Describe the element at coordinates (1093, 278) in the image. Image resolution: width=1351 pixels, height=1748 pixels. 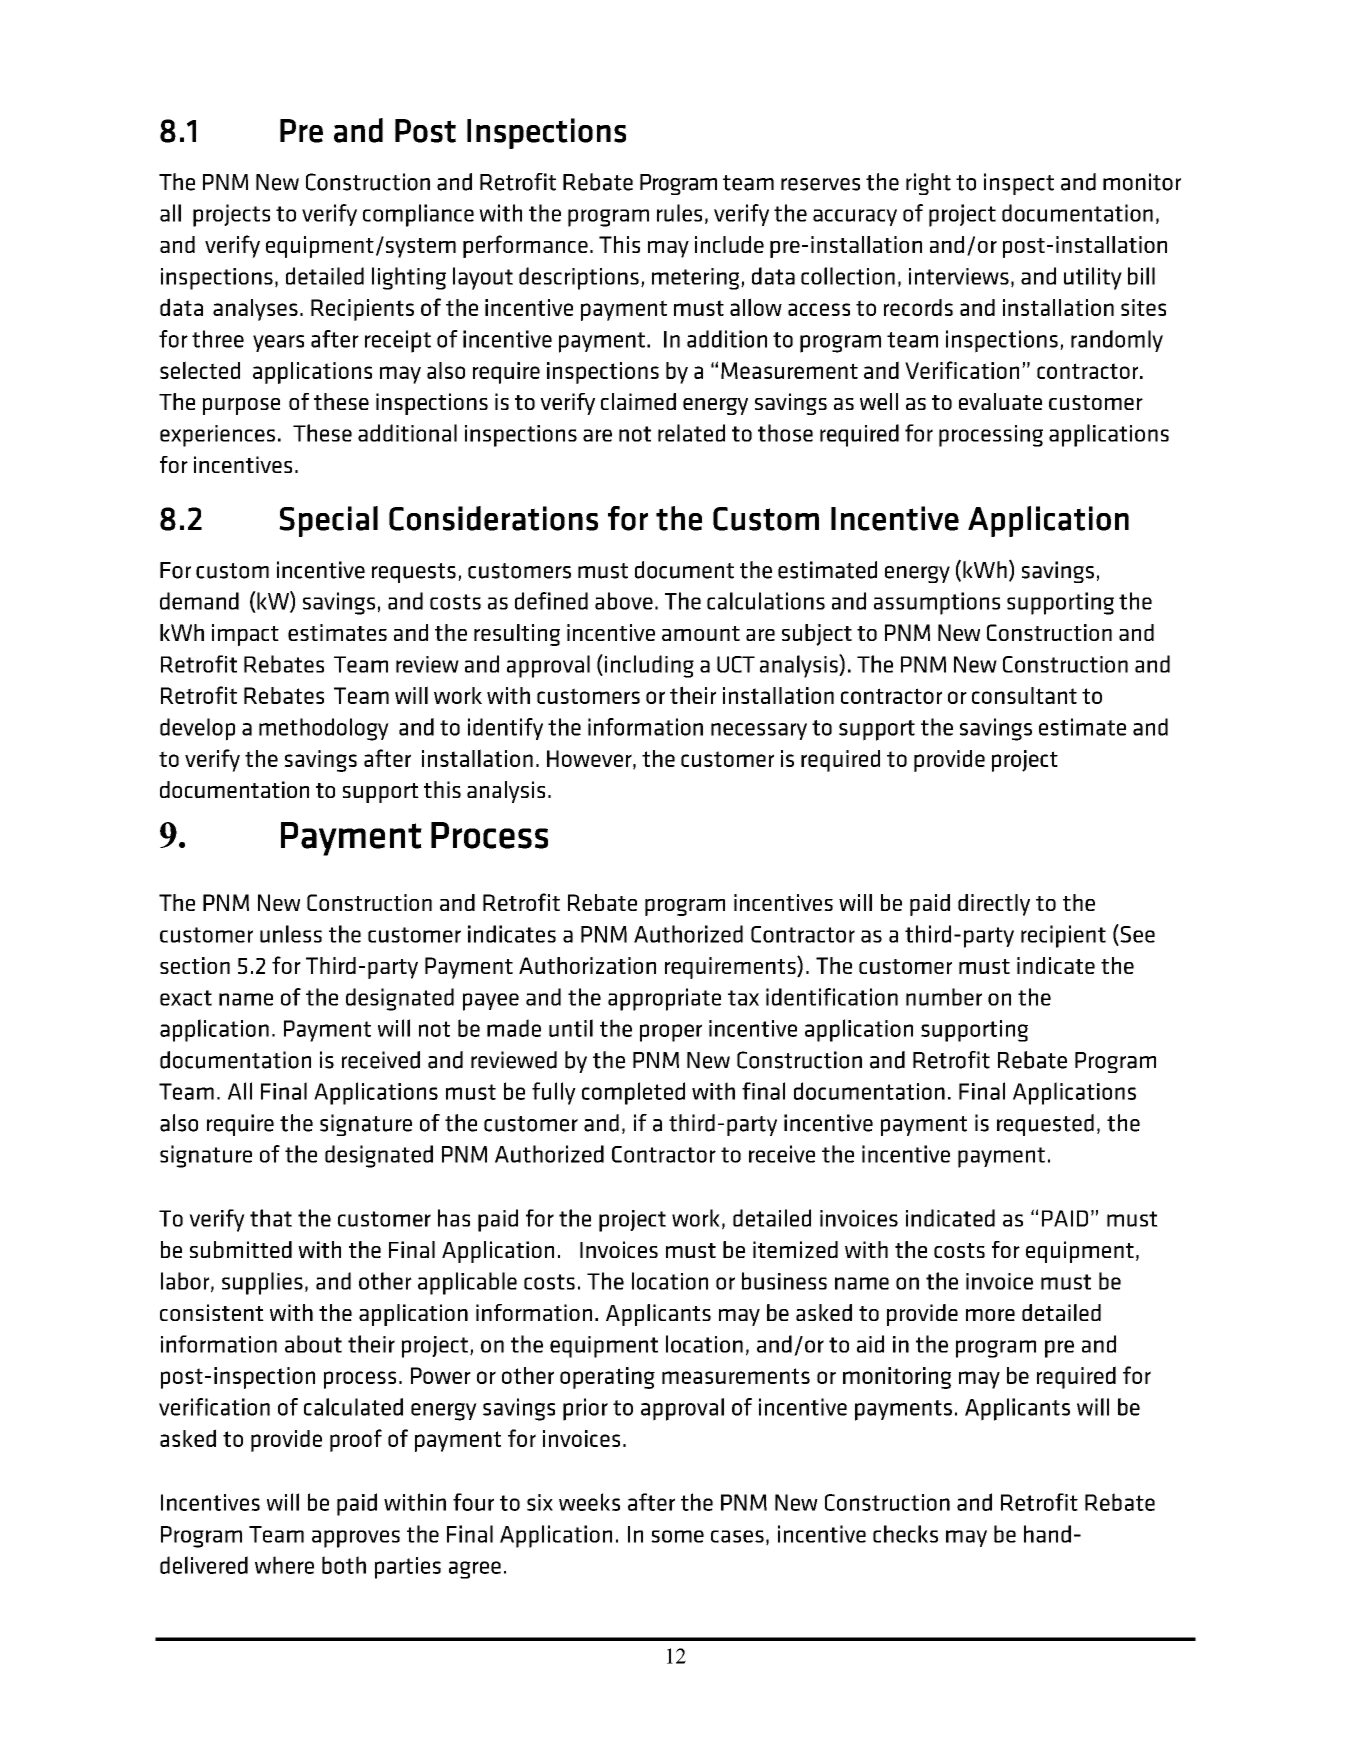
I see `utility` at that location.
